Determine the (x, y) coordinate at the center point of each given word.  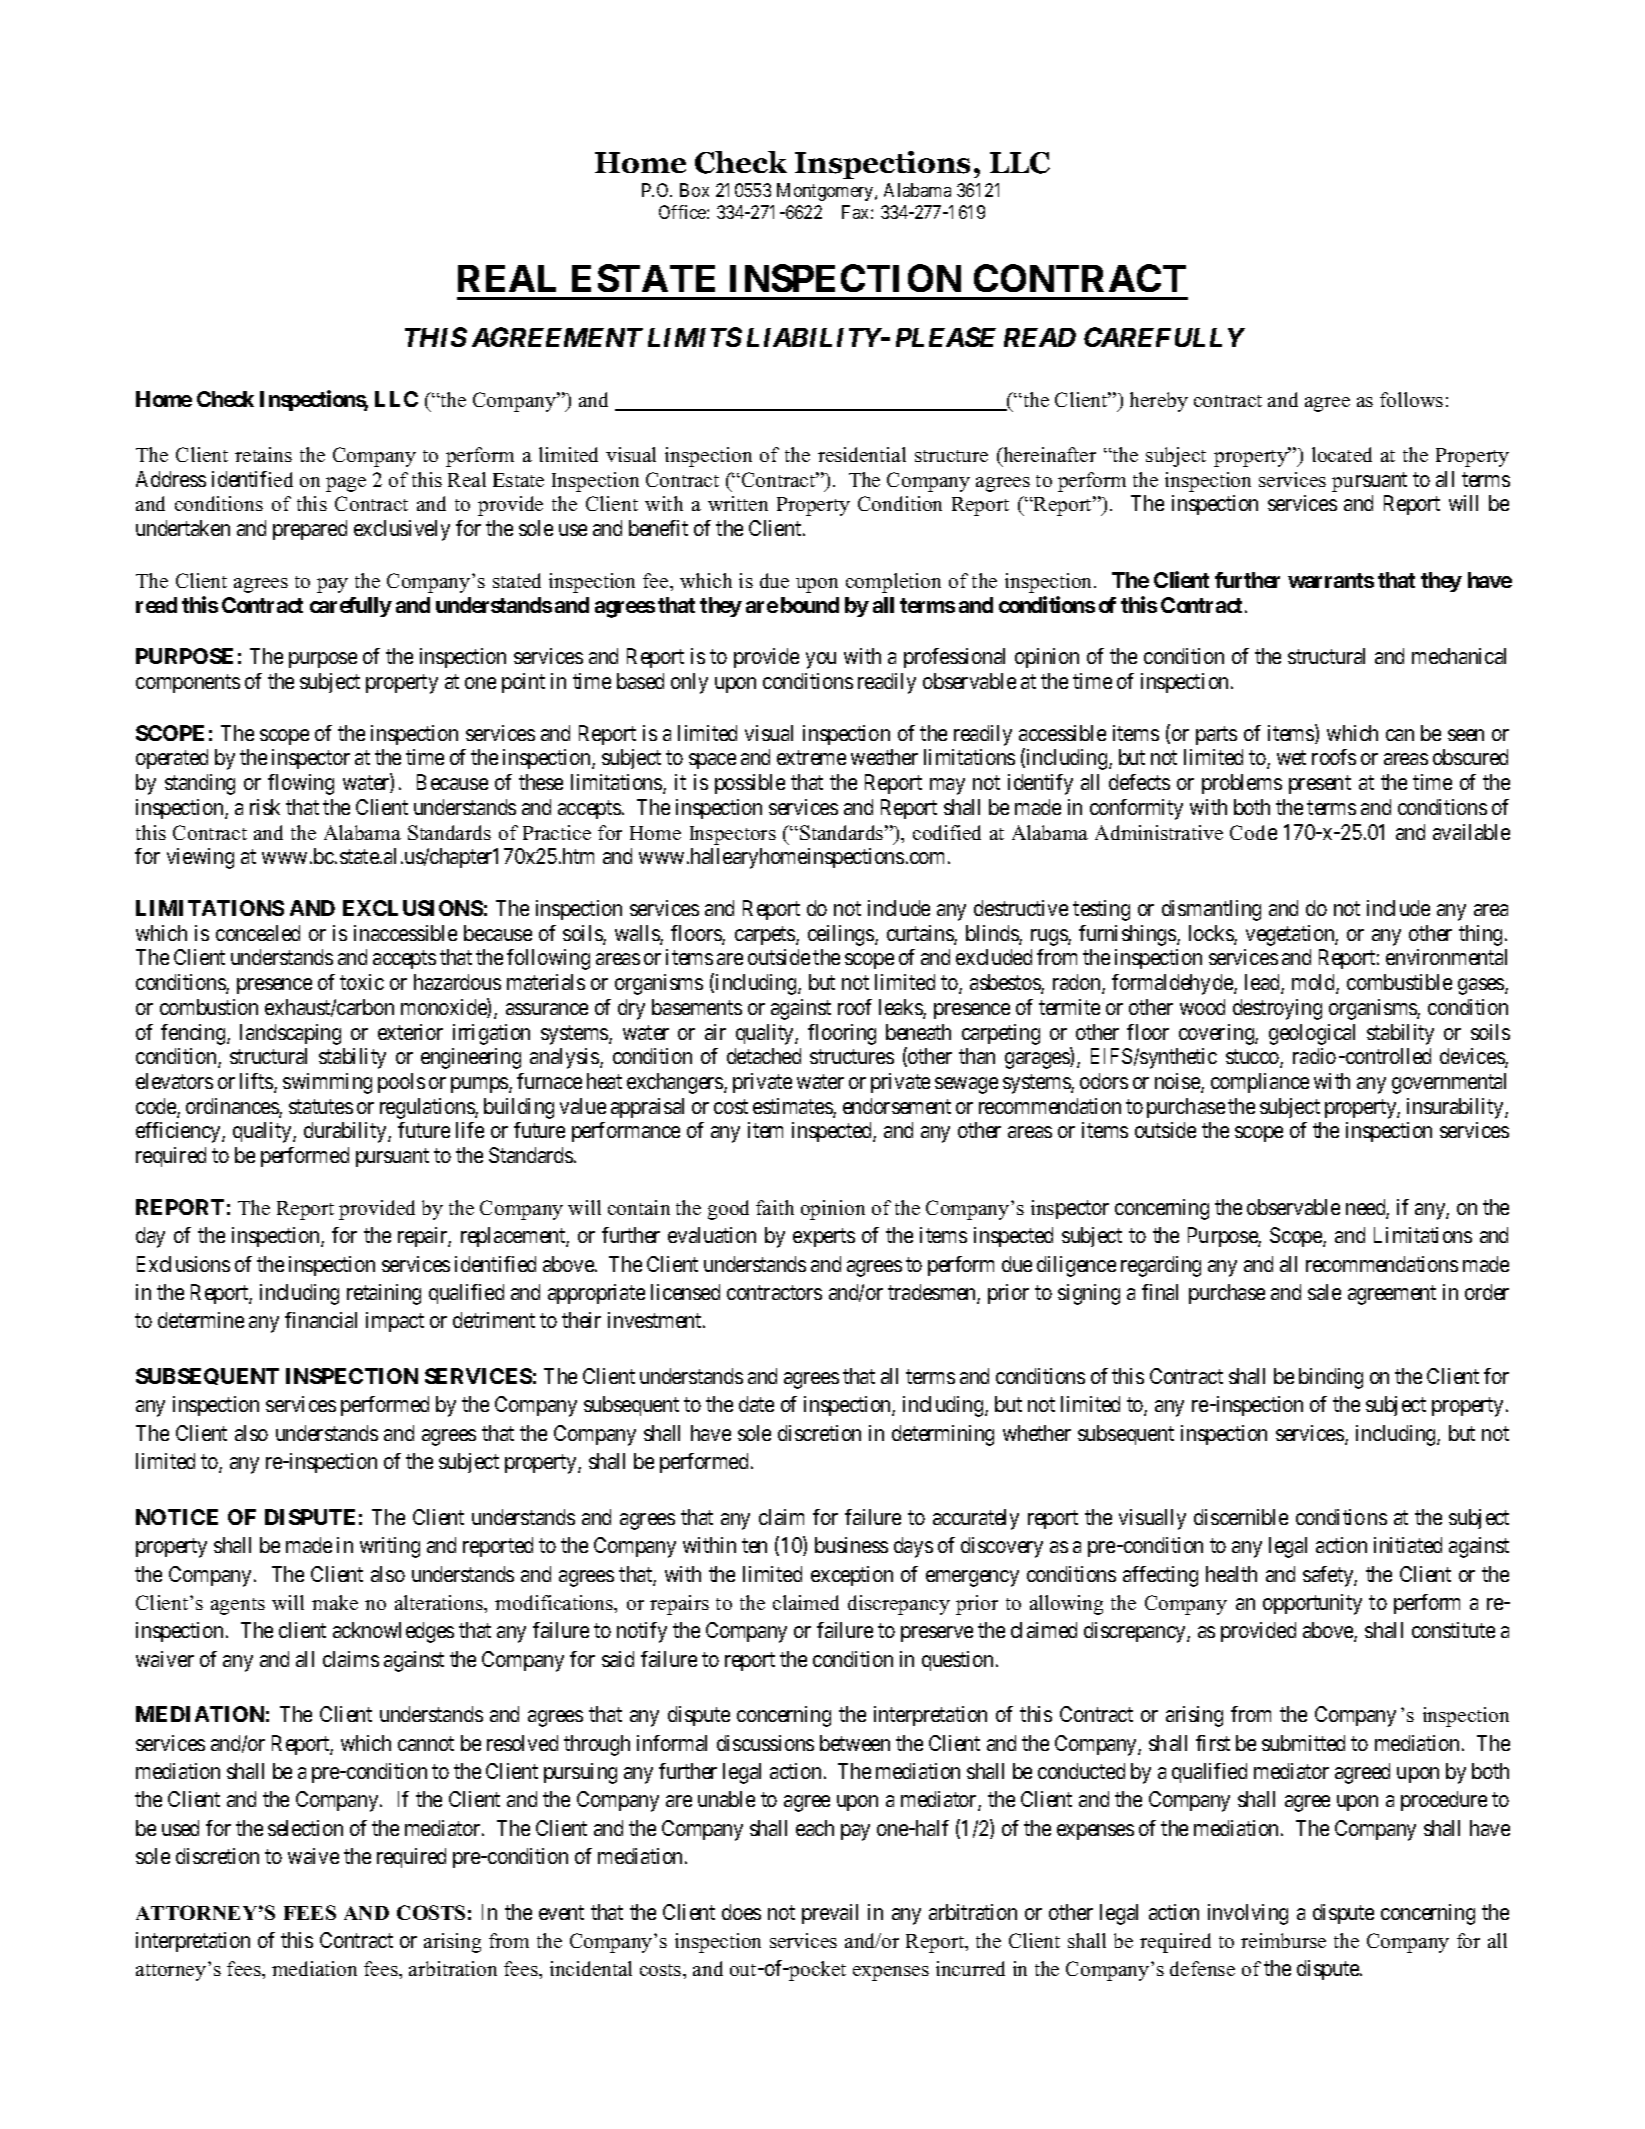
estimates (793, 1107)
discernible (1241, 1517)
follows (1411, 399)
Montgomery (826, 192)
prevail (830, 1914)
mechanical (1459, 656)
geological (1312, 1034)
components (188, 683)
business (851, 1545)
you (821, 660)
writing (390, 1547)
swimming (327, 1083)
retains (263, 454)
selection (305, 1828)
